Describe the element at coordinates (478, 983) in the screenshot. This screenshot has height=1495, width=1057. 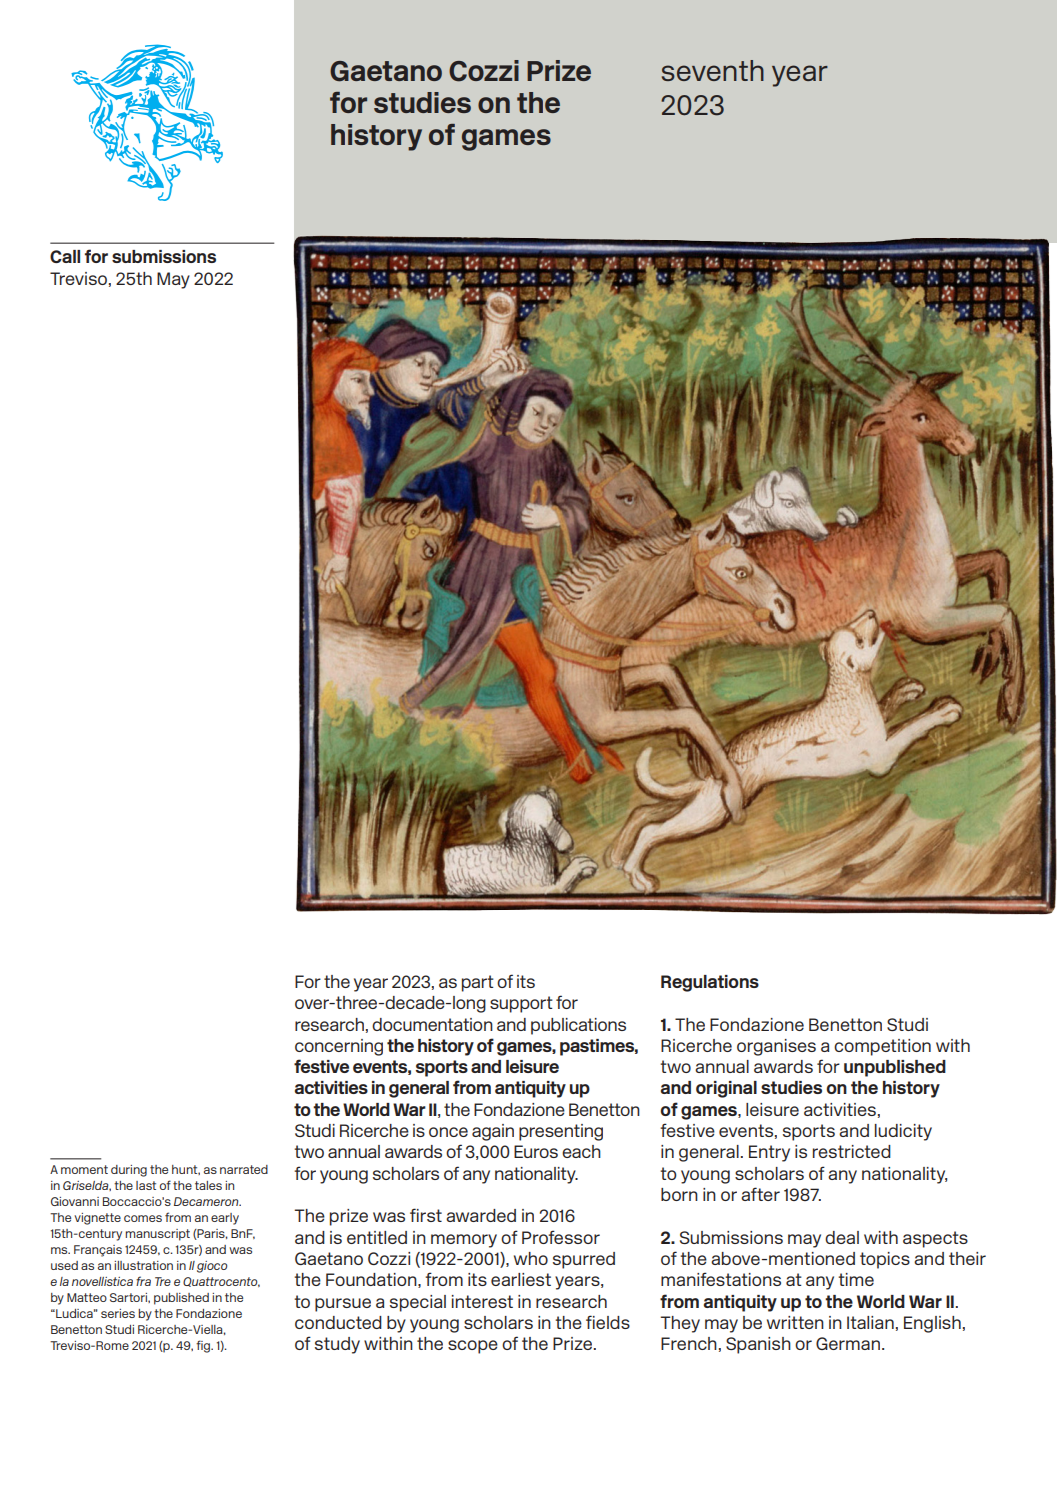
I see `part` at that location.
